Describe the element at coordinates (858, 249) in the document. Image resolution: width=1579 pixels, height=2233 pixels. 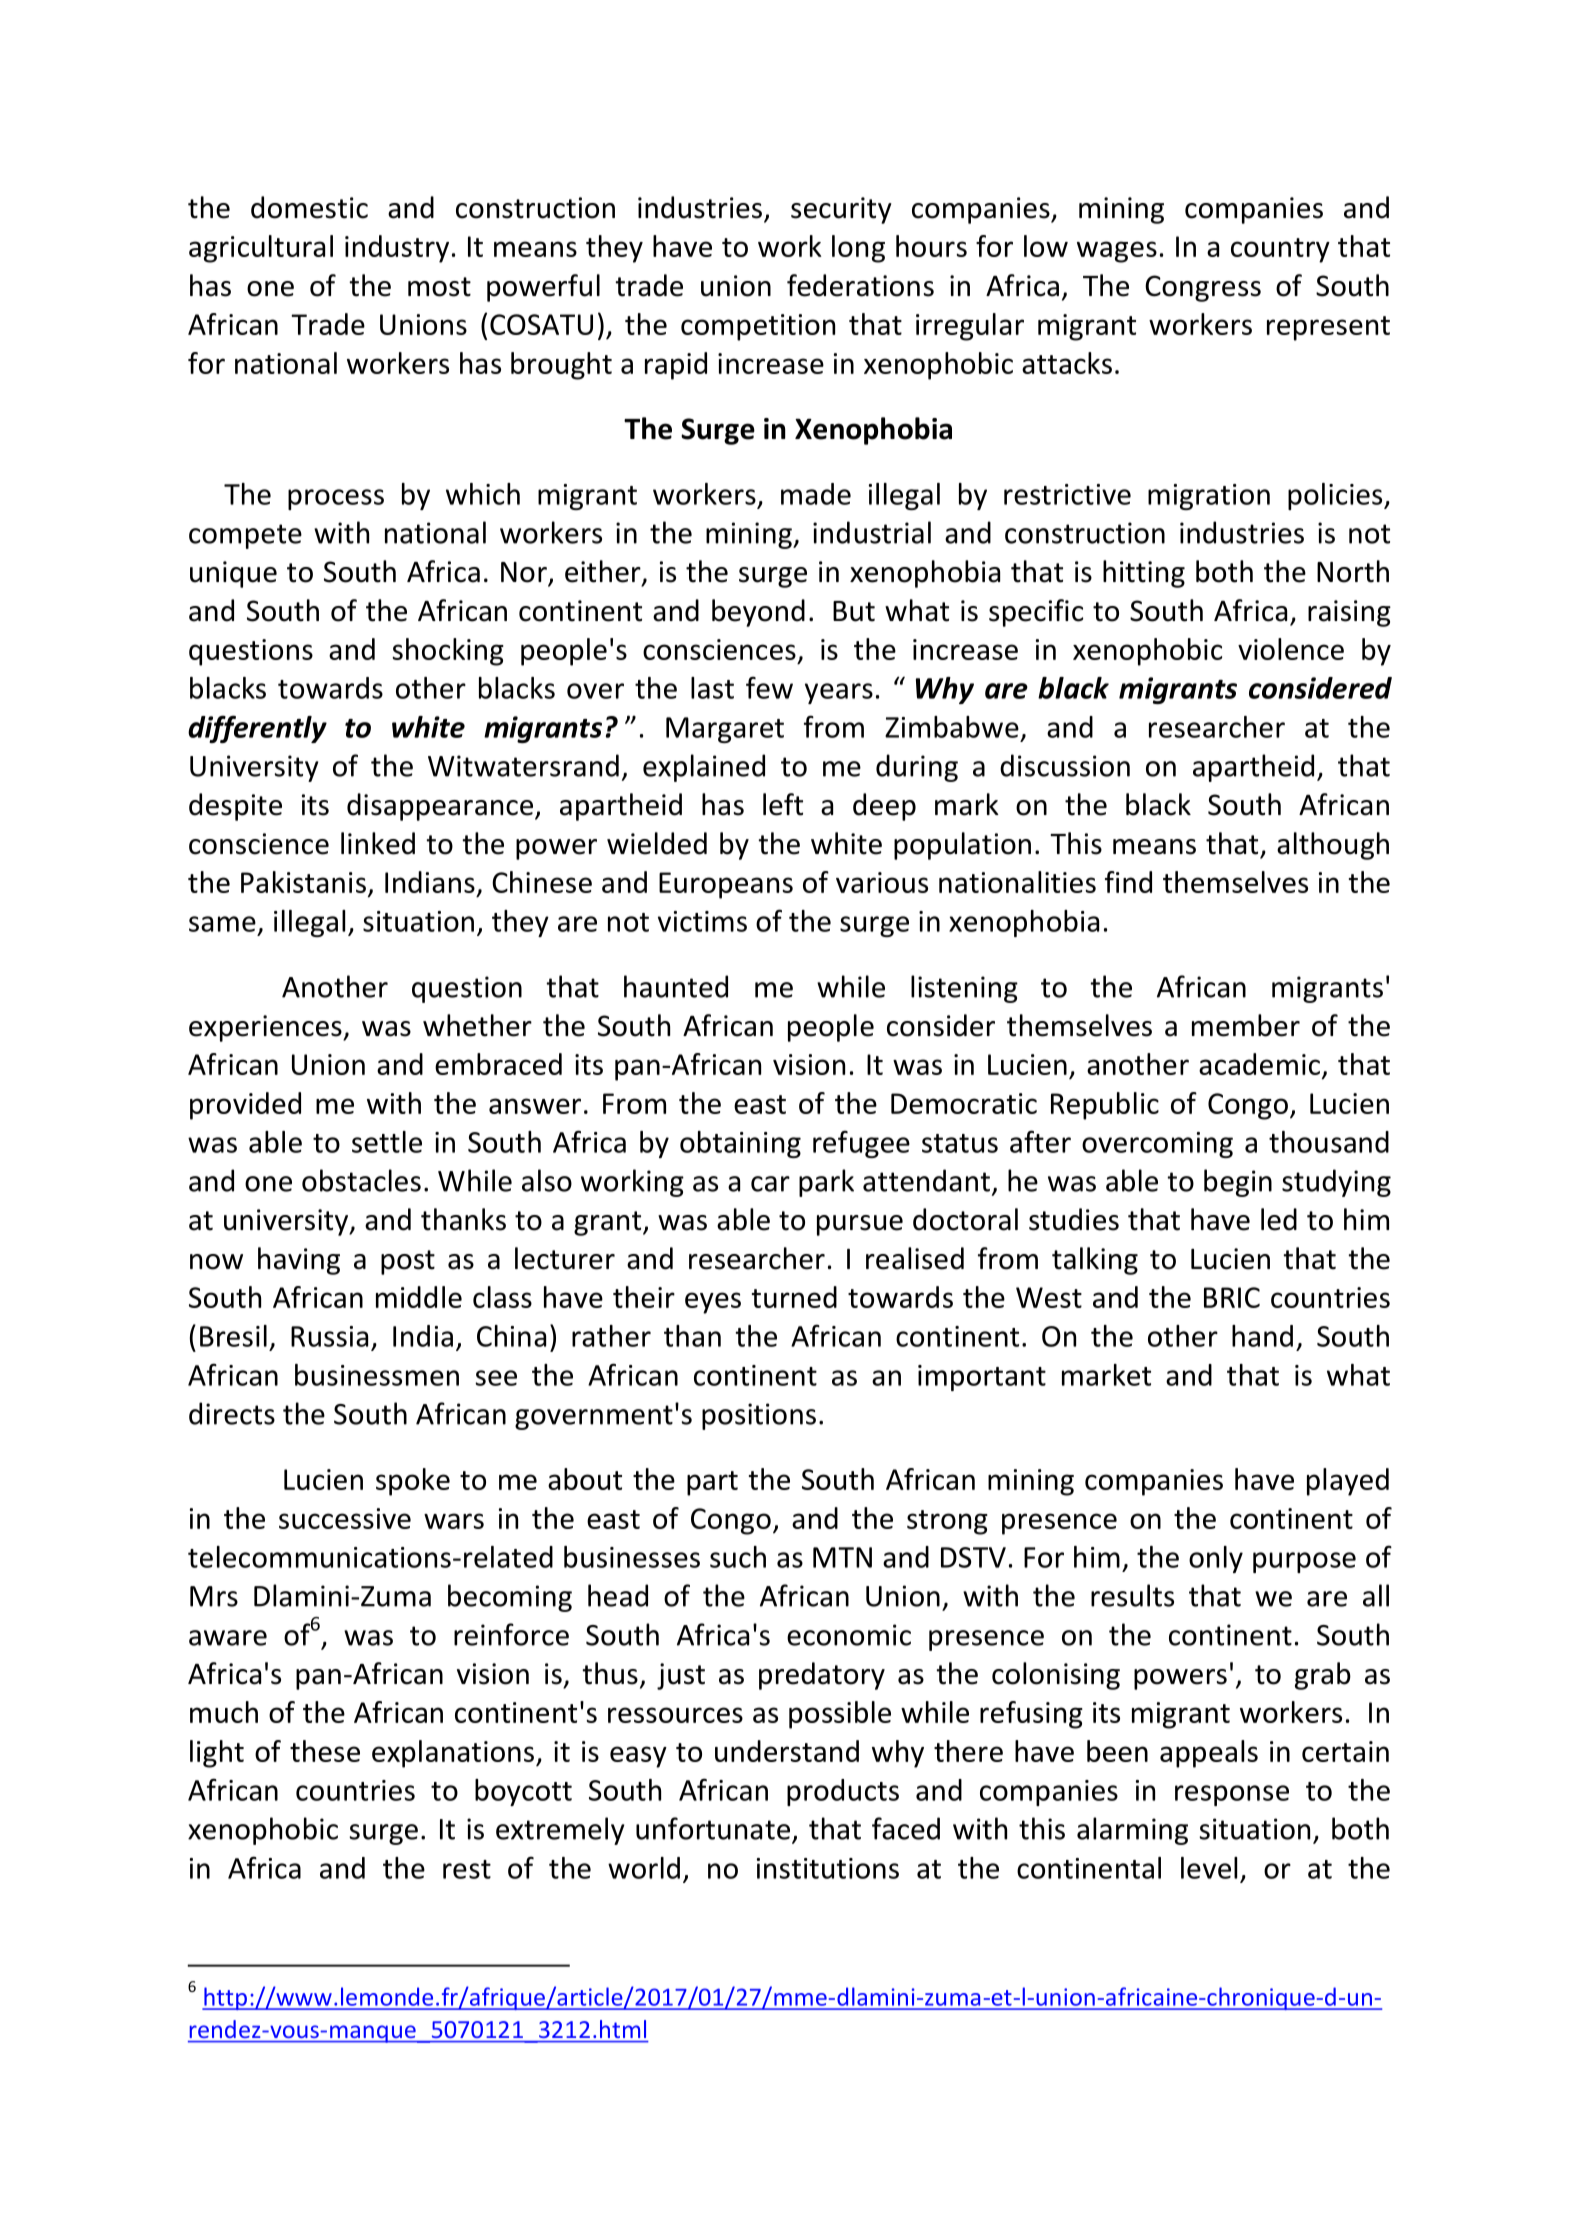
I see `long` at that location.
